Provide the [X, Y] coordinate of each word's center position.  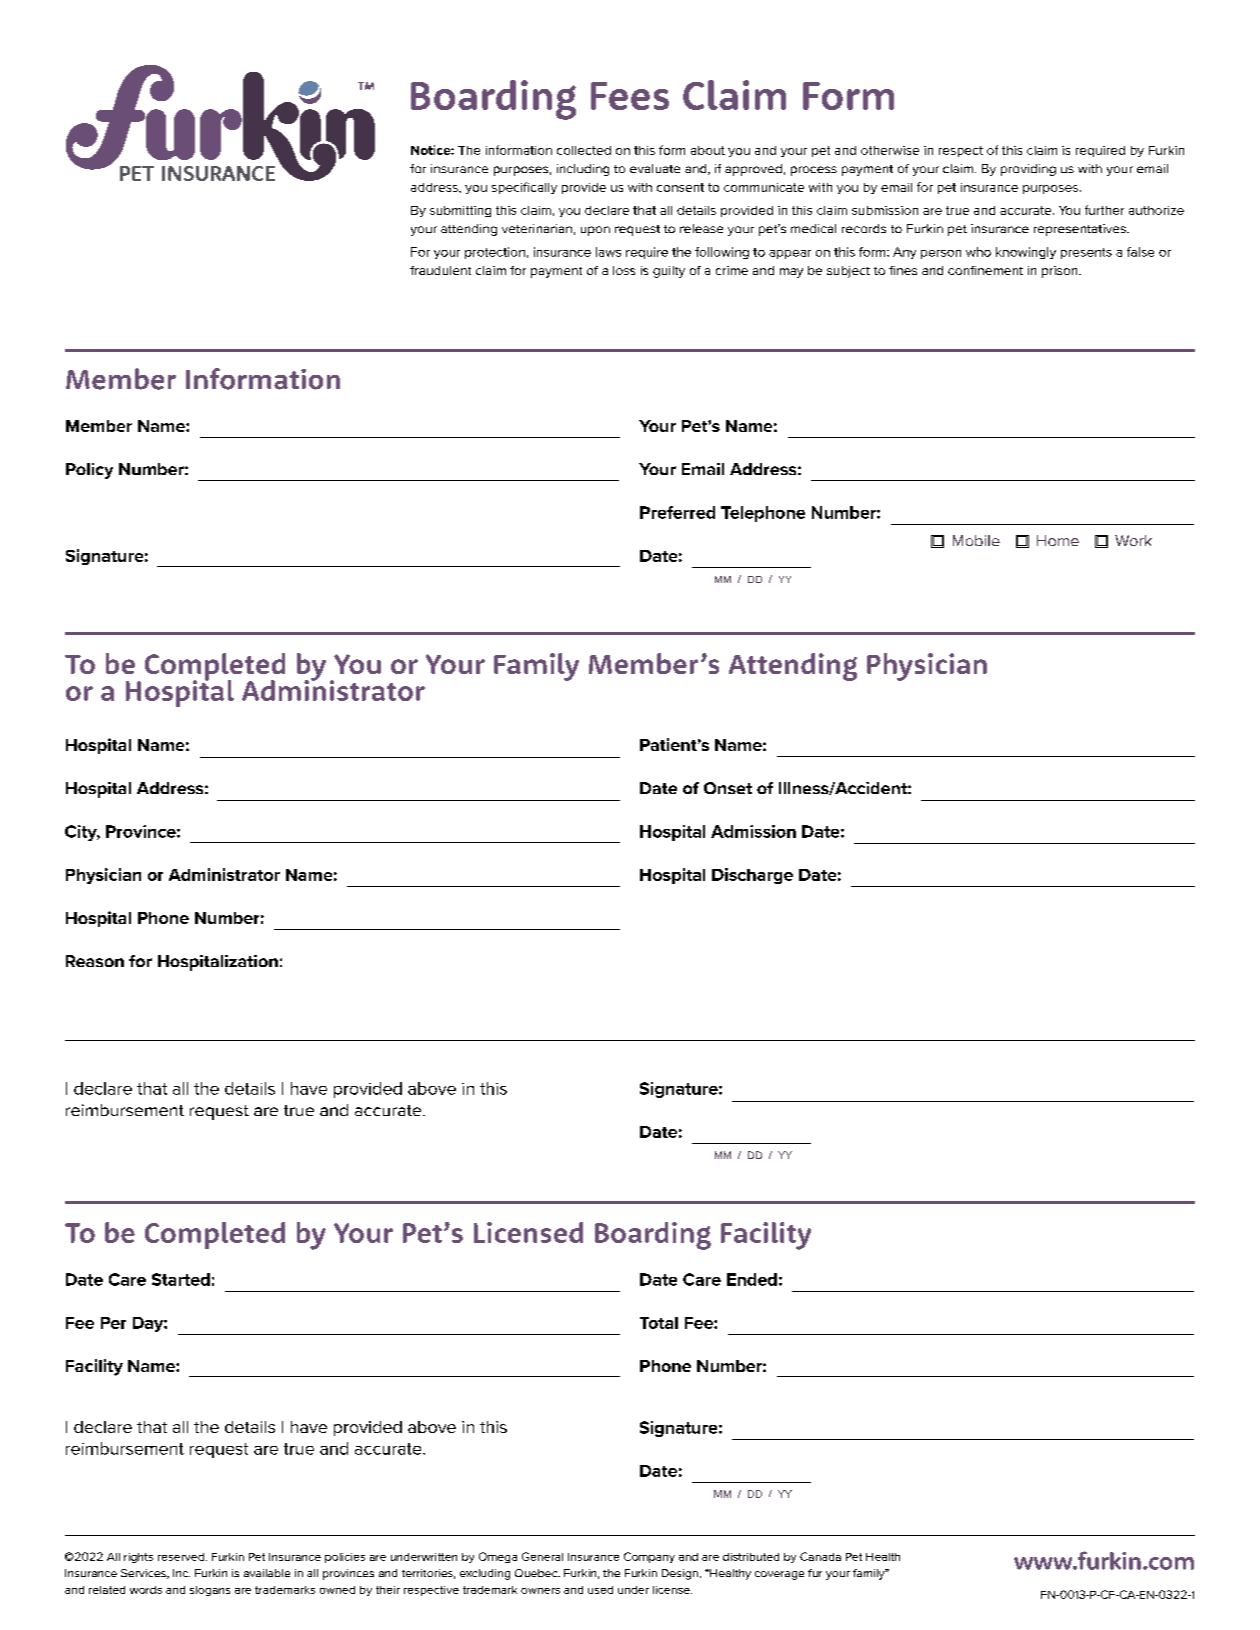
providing [1028, 170]
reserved [181, 1557]
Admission [753, 831]
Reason [95, 961]
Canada [820, 1556]
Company [649, 1557]
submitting [460, 211]
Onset [728, 788]
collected [584, 150]
